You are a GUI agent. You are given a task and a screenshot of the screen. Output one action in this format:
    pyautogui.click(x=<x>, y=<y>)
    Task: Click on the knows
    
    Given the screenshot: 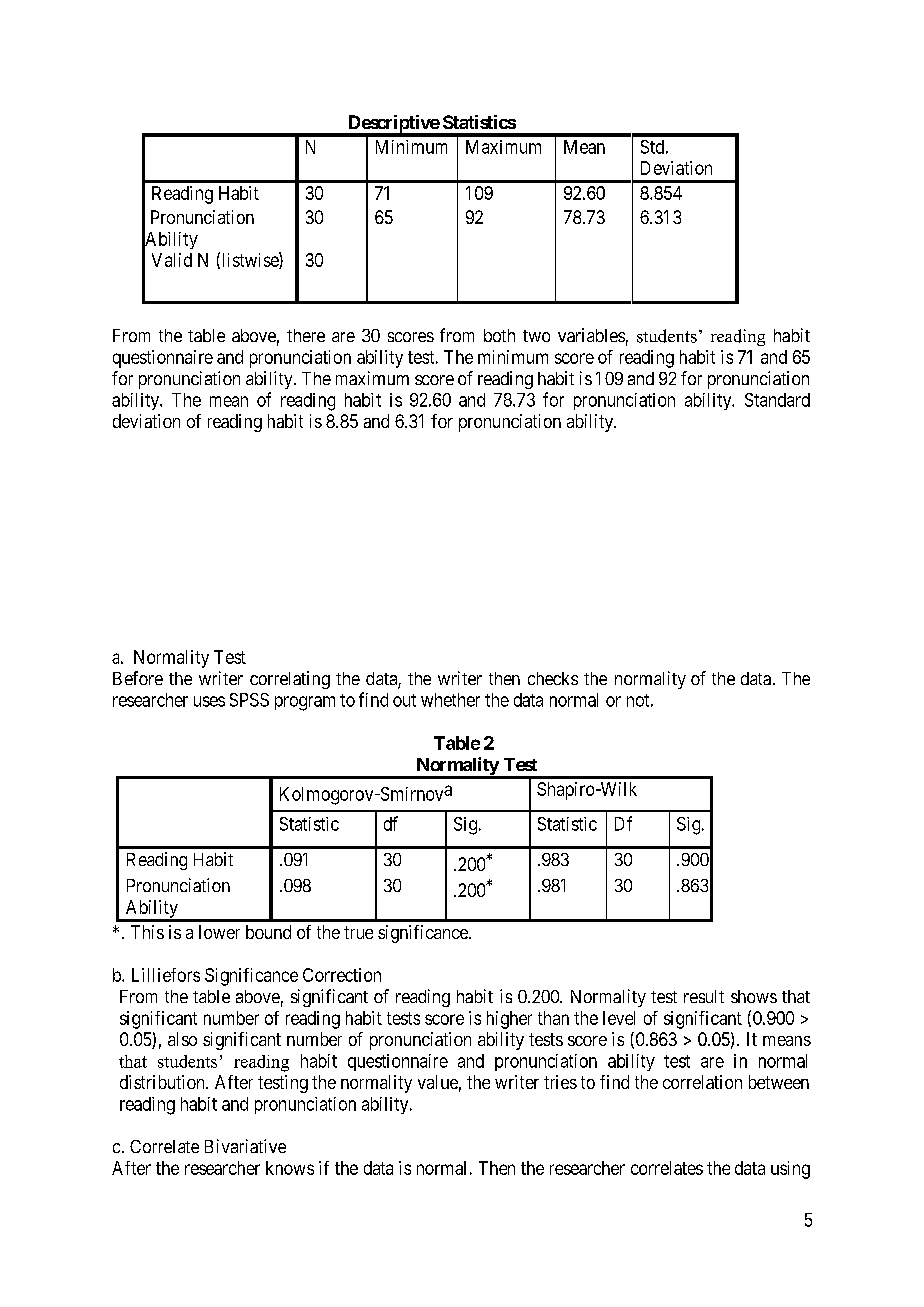 What is the action you would take?
    pyautogui.click(x=290, y=1168)
